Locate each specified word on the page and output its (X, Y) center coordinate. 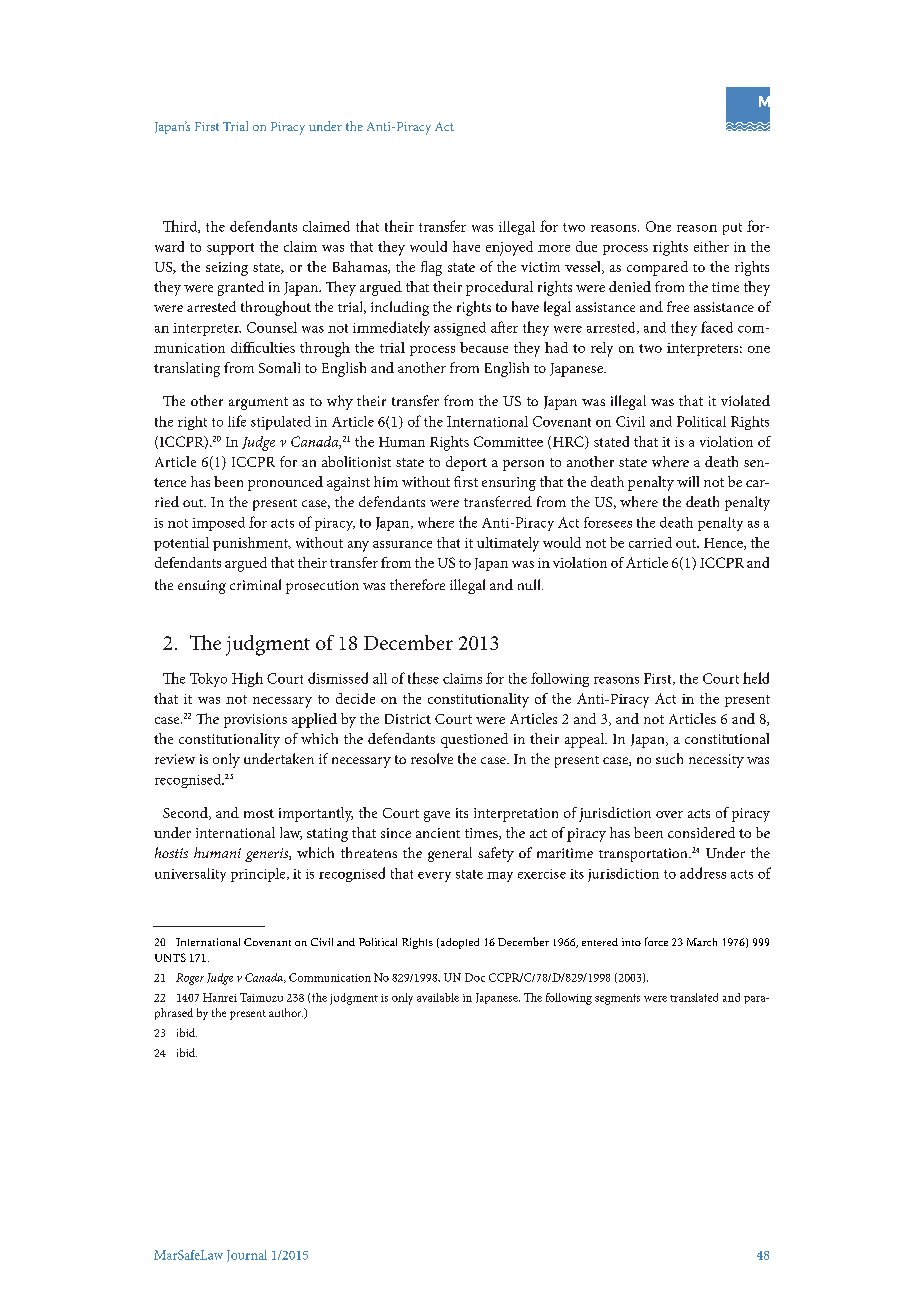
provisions (255, 721)
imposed (218, 524)
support (230, 249)
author (286, 1012)
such (669, 758)
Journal (247, 1256)
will (688, 481)
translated (694, 997)
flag (431, 268)
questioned (474, 740)
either (711, 246)
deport (466, 463)
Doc (475, 977)
